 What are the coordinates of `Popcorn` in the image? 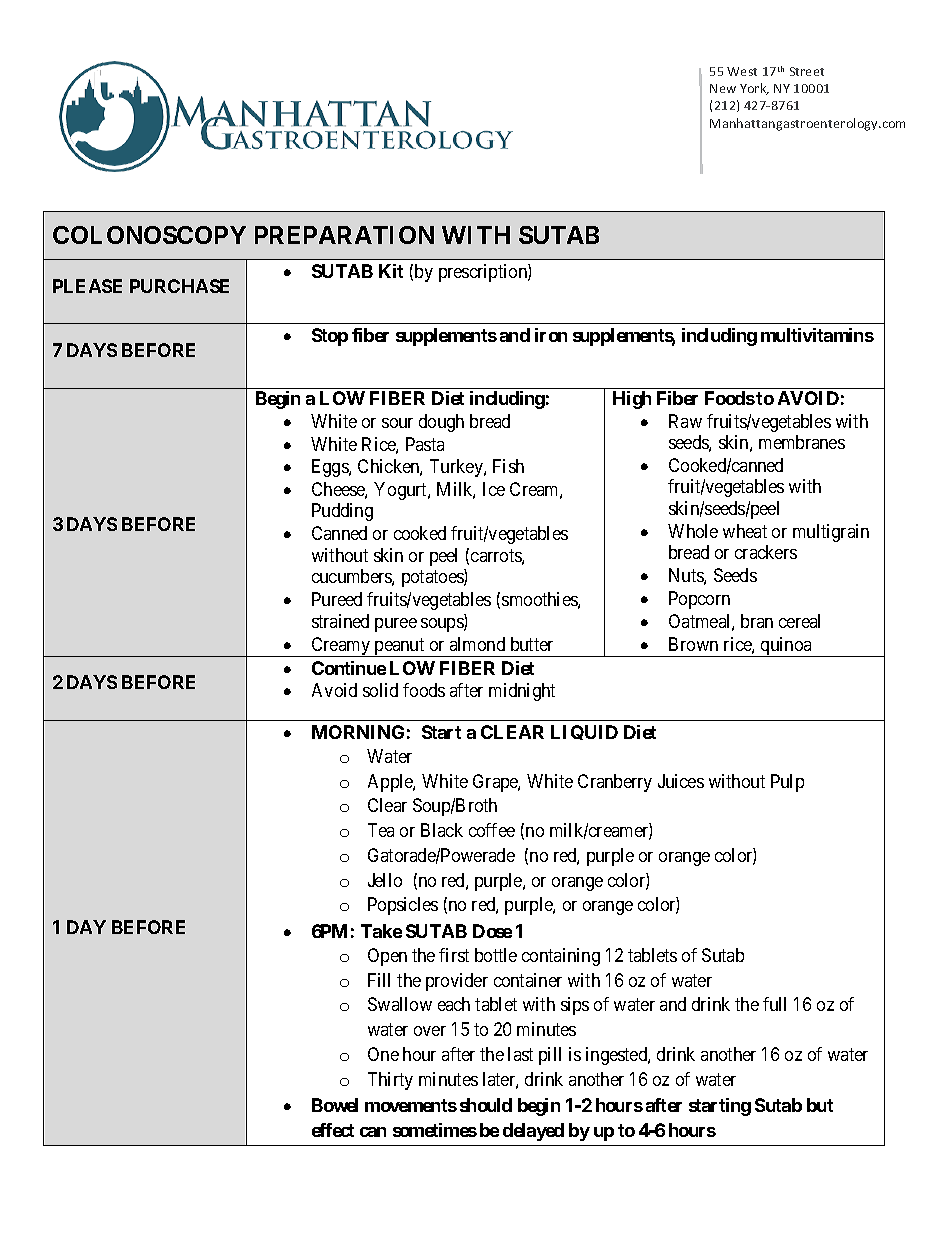 It's located at (699, 600).
